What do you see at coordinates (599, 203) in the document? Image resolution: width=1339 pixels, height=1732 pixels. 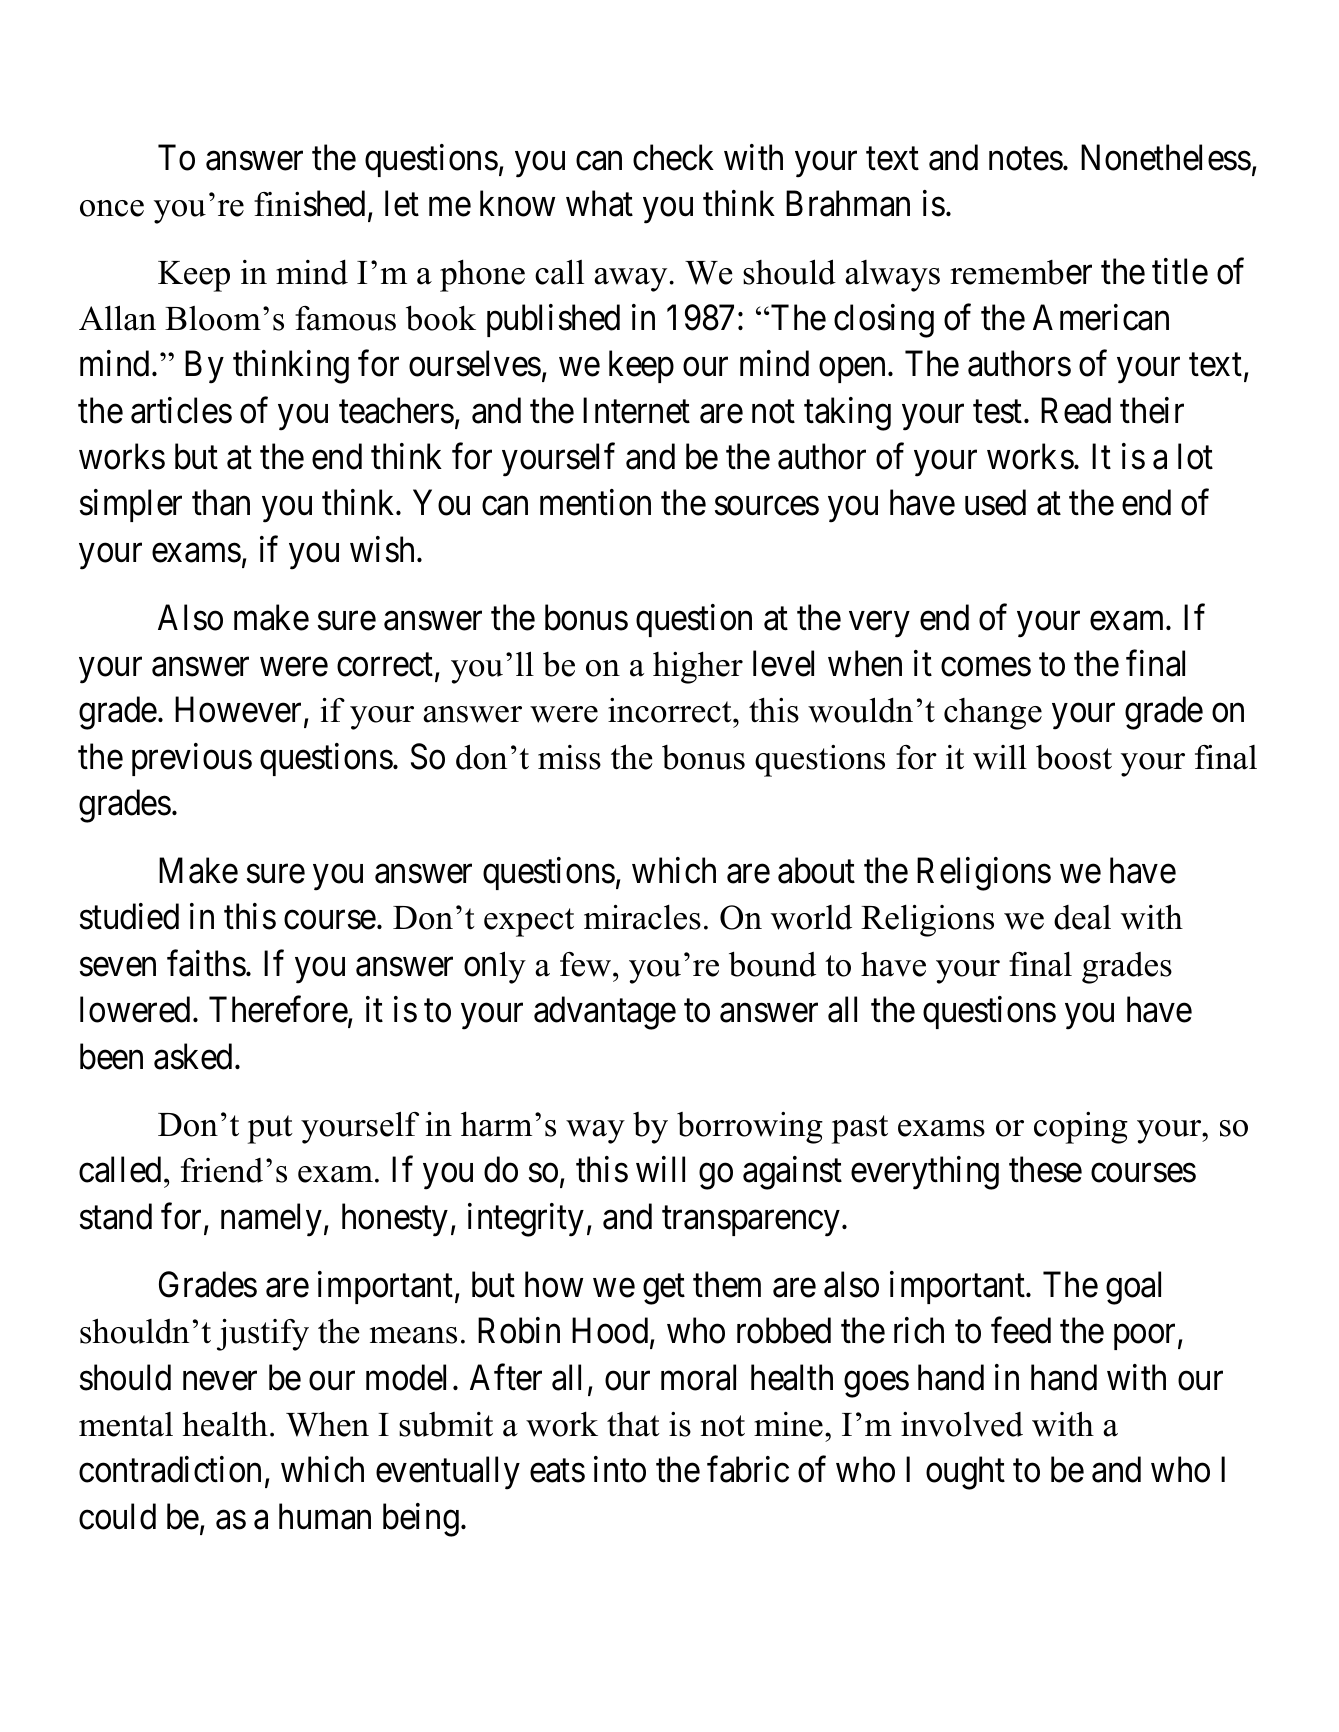 I see `what` at bounding box center [599, 203].
